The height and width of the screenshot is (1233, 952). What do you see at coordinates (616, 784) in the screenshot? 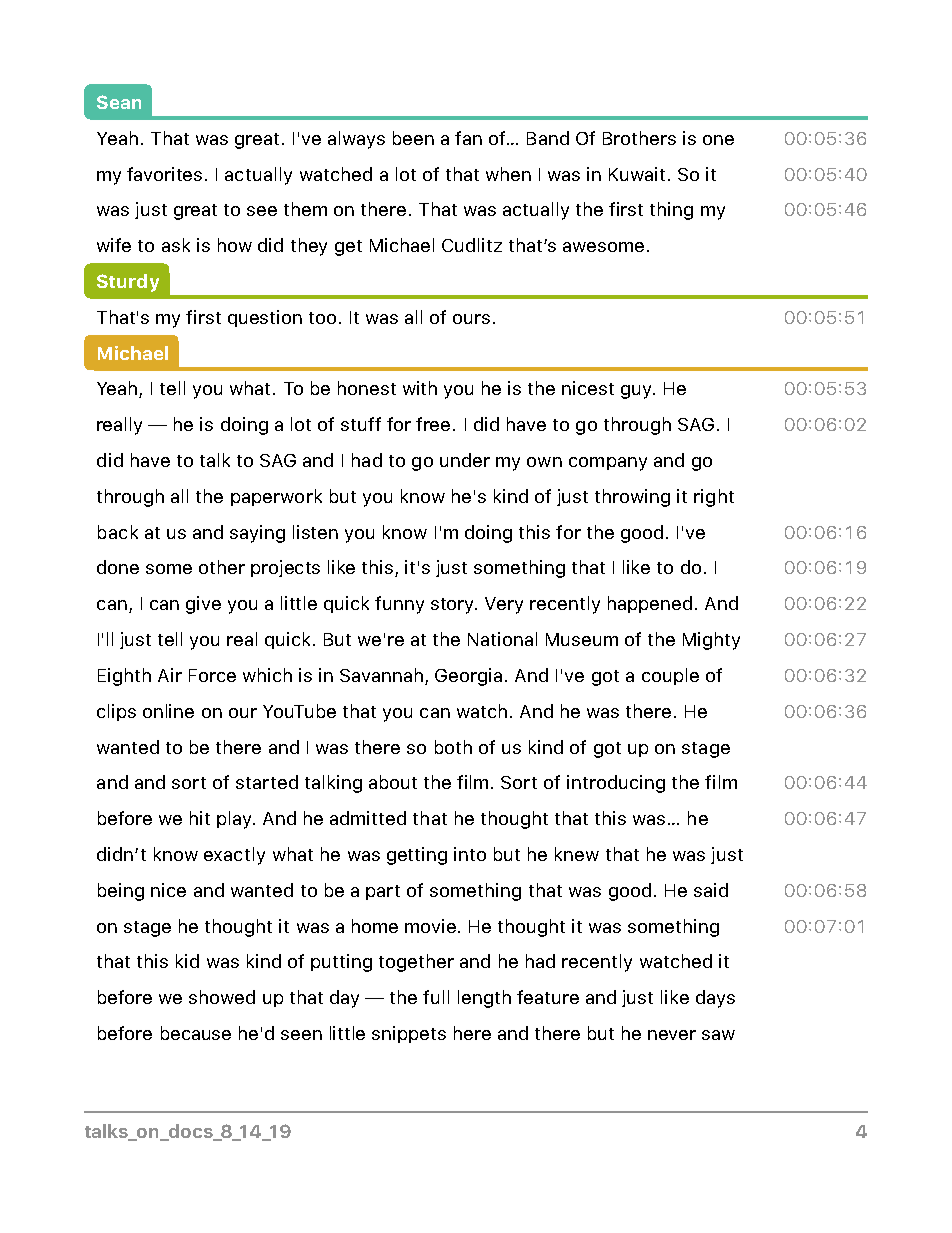
I see `introducing` at bounding box center [616, 784].
